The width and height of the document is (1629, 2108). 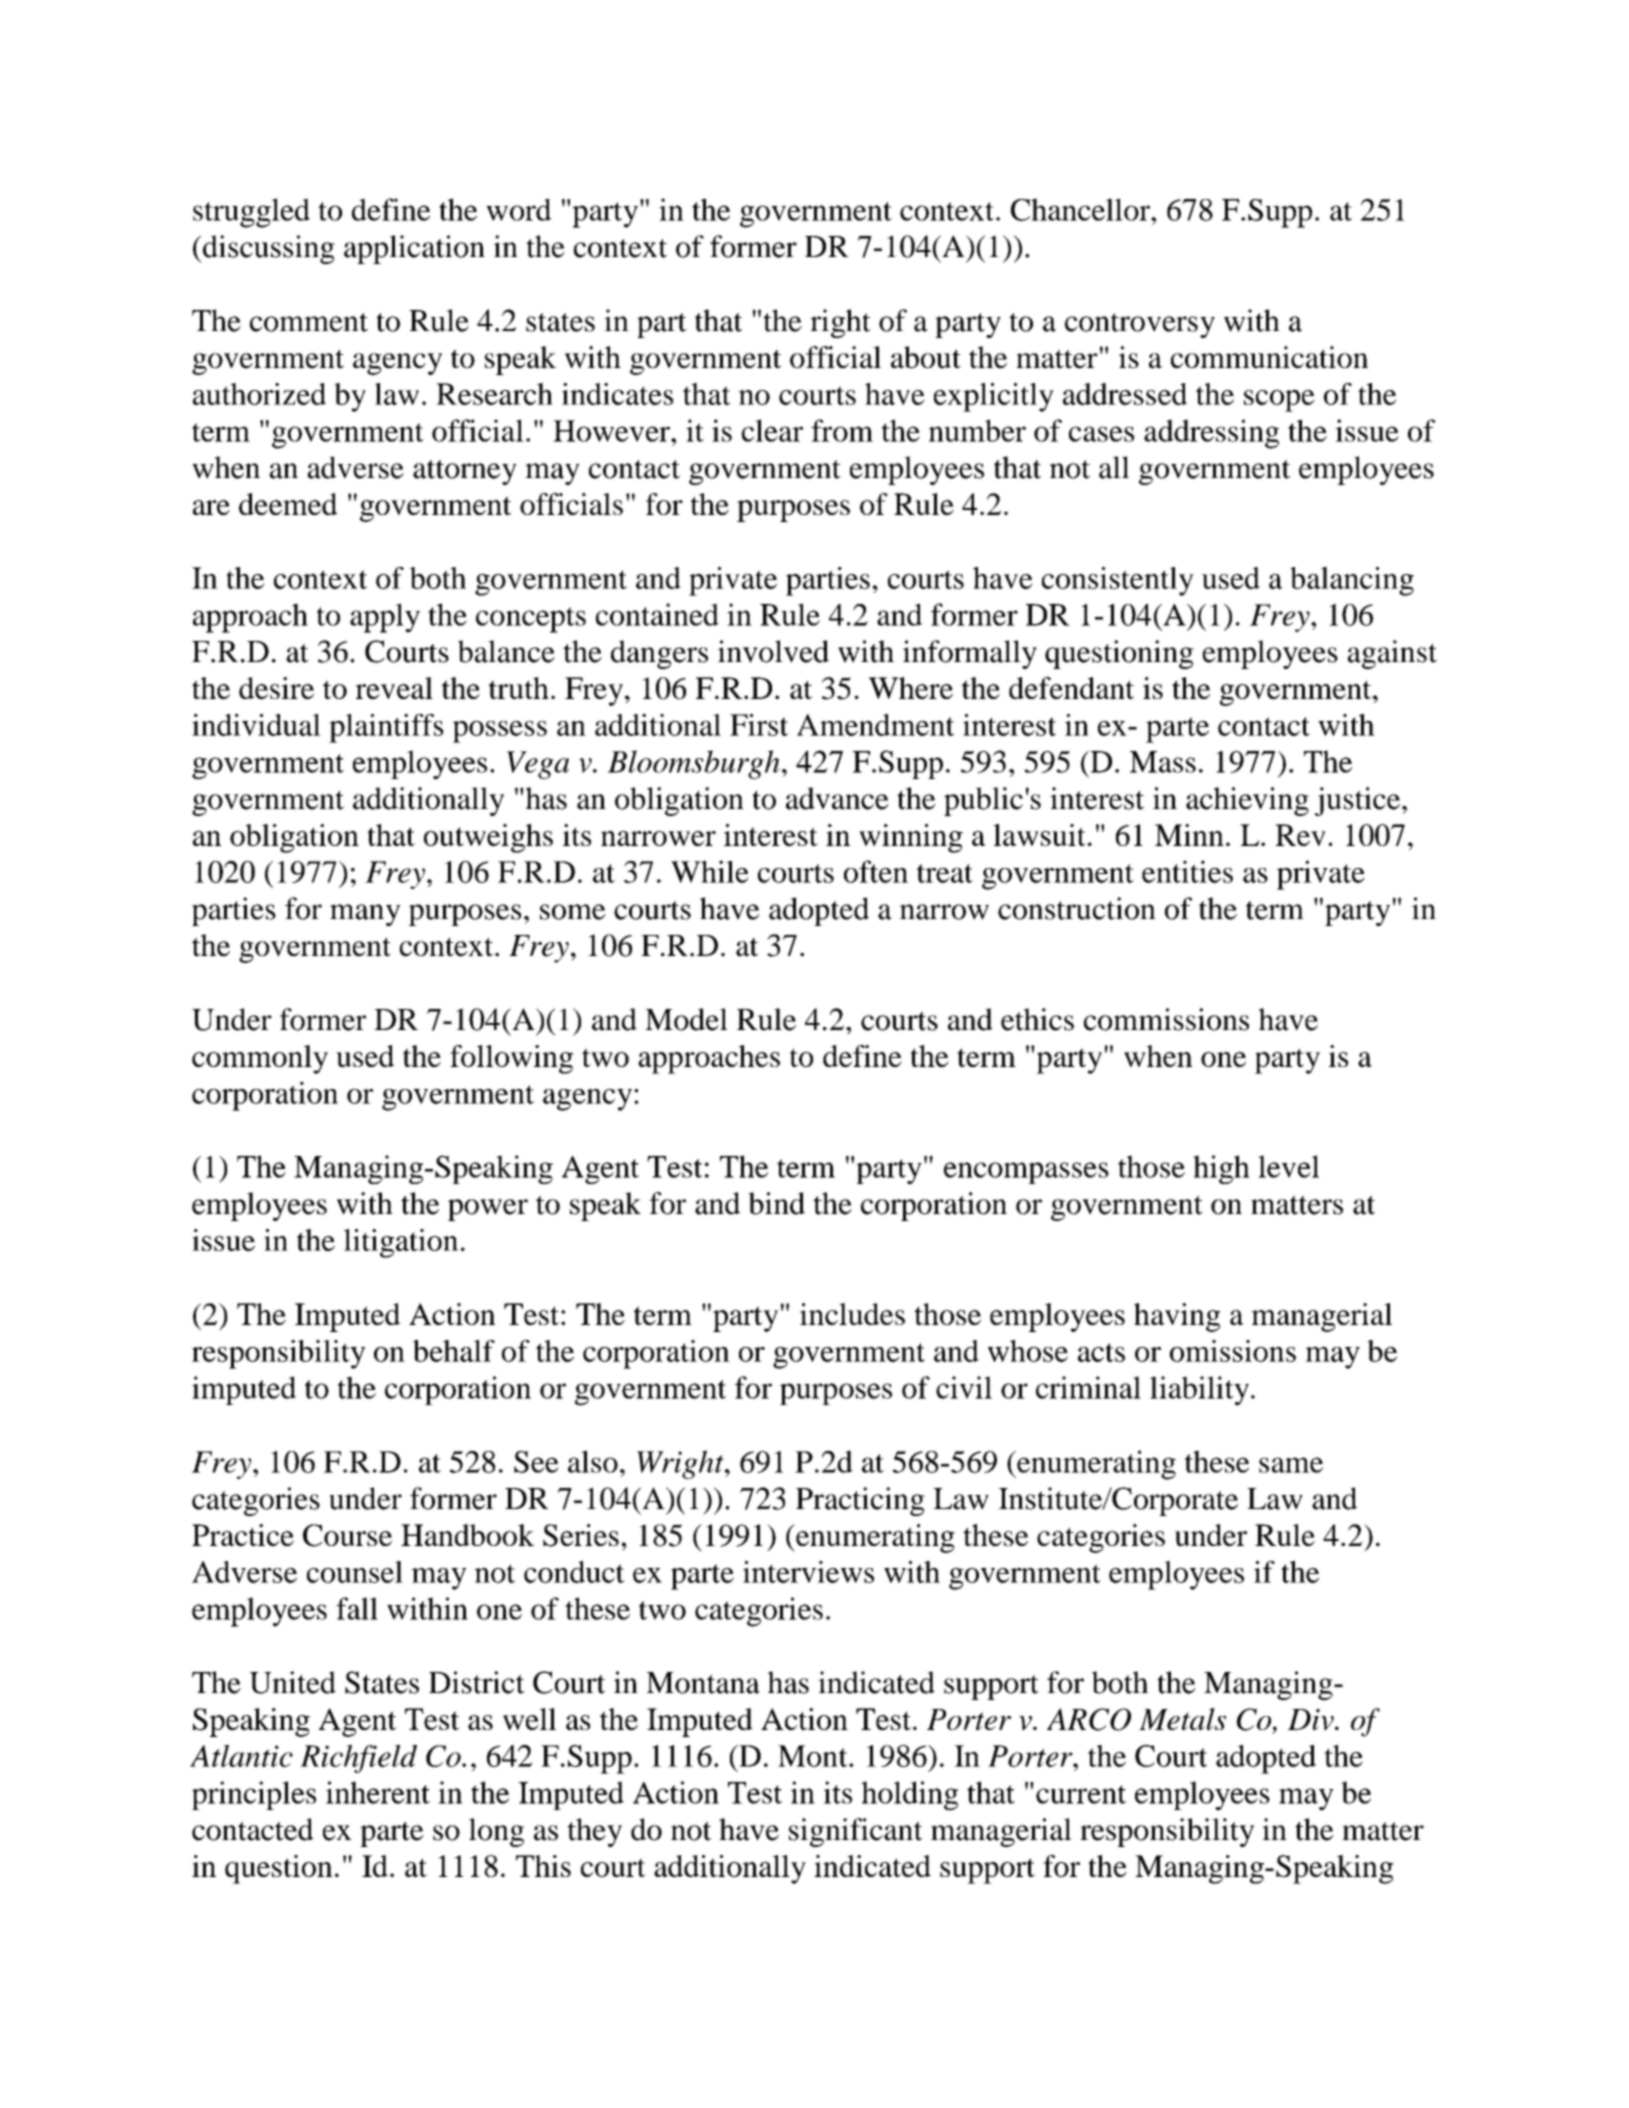 I want to click on significant, so click(x=855, y=1832).
